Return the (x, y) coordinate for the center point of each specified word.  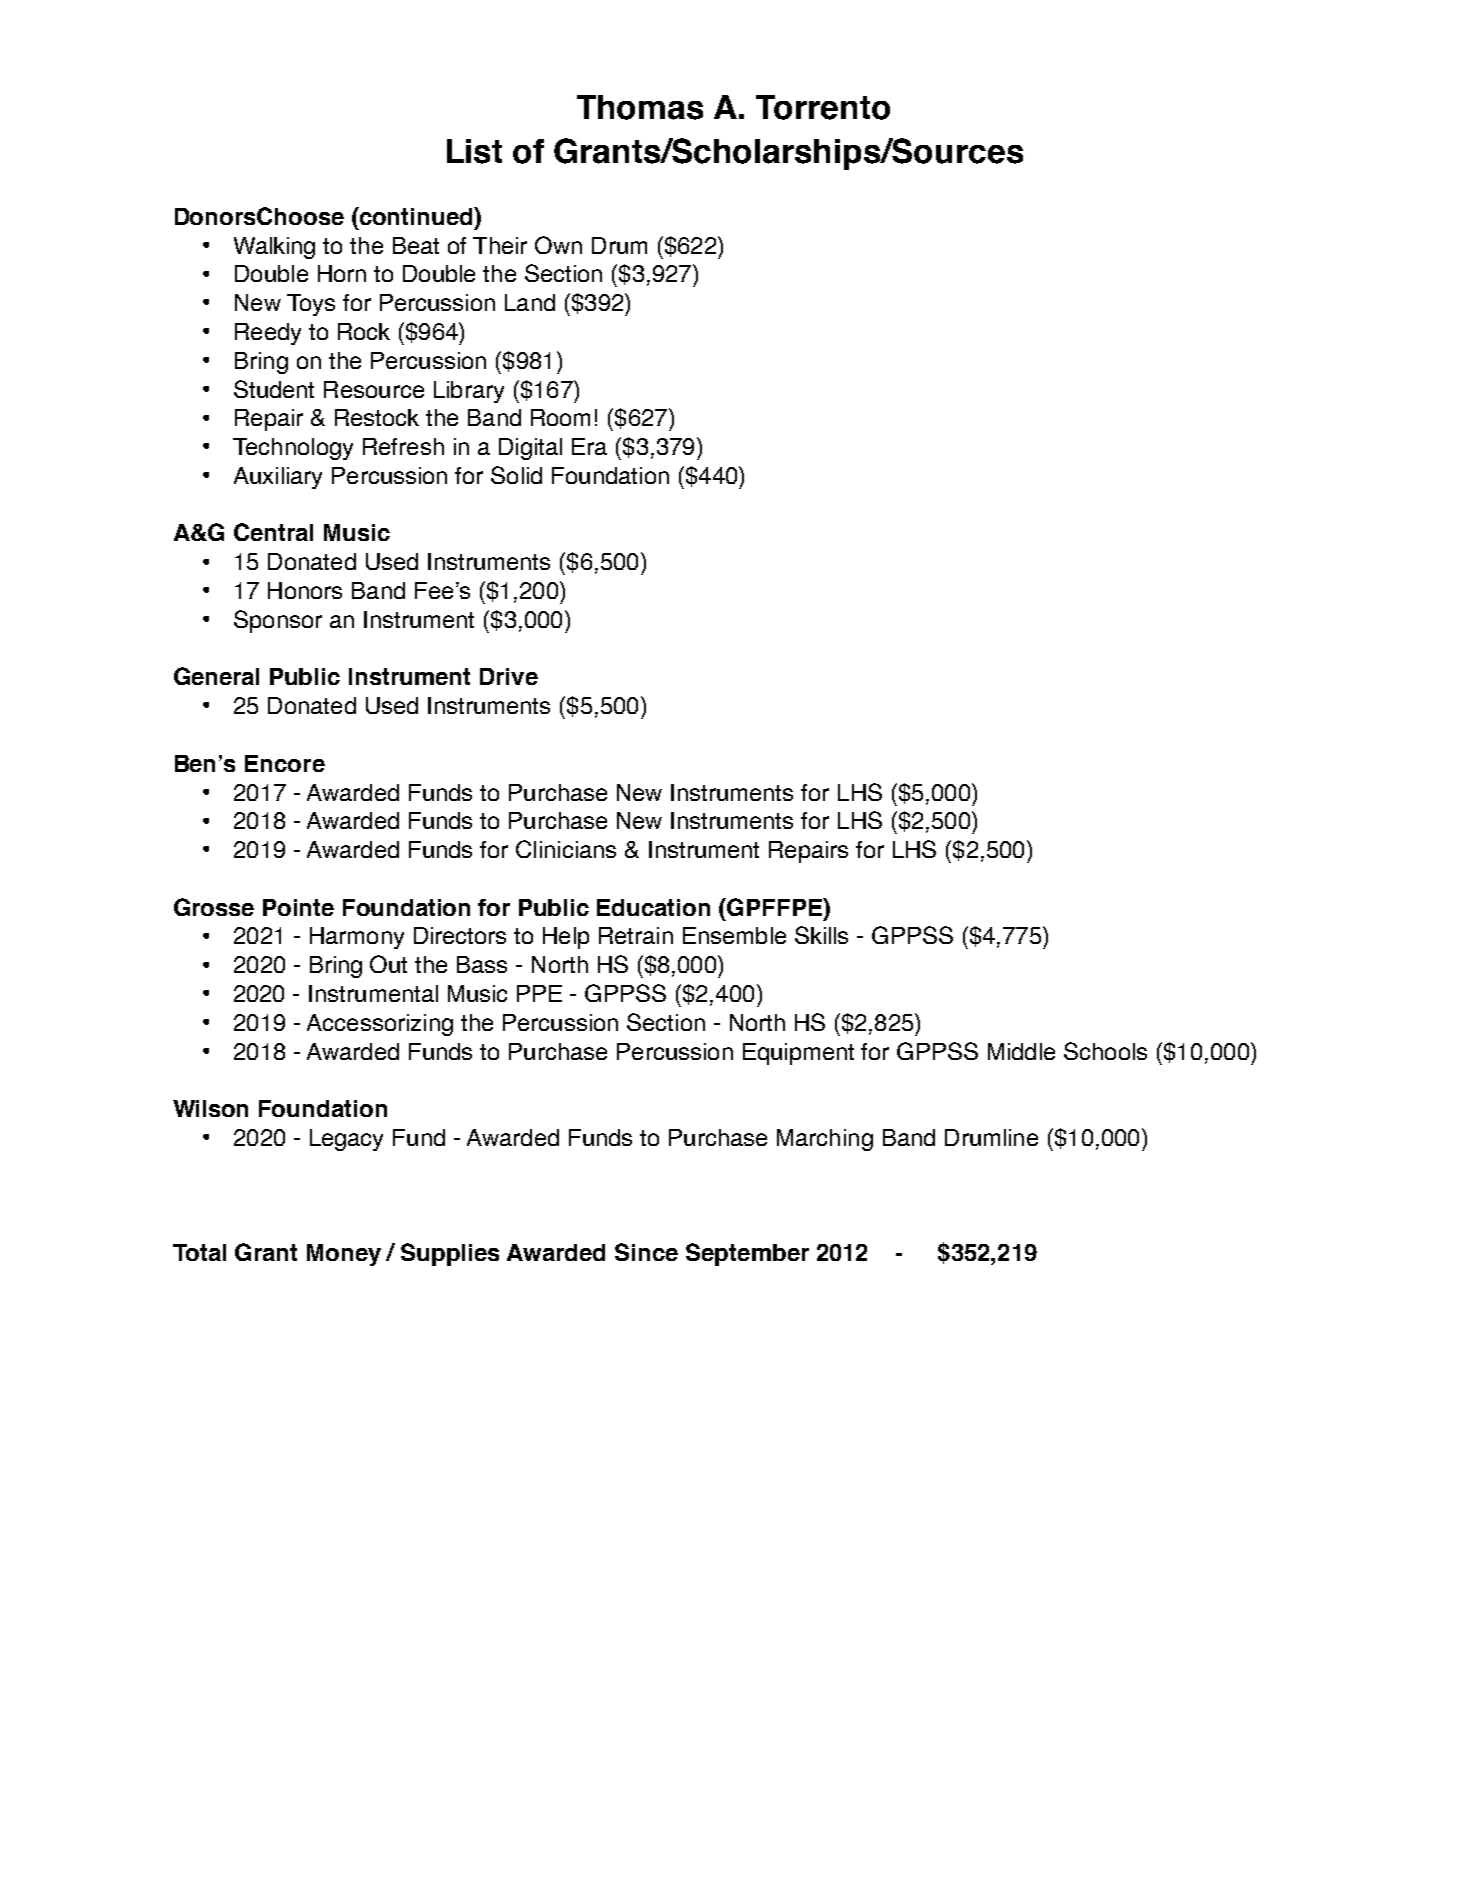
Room (560, 417)
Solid (516, 475)
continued (416, 216)
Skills (821, 935)
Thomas (640, 107)
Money (344, 1255)
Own (558, 245)
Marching (825, 1140)
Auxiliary (278, 478)
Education (653, 907)
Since (646, 1252)
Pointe (298, 907)
